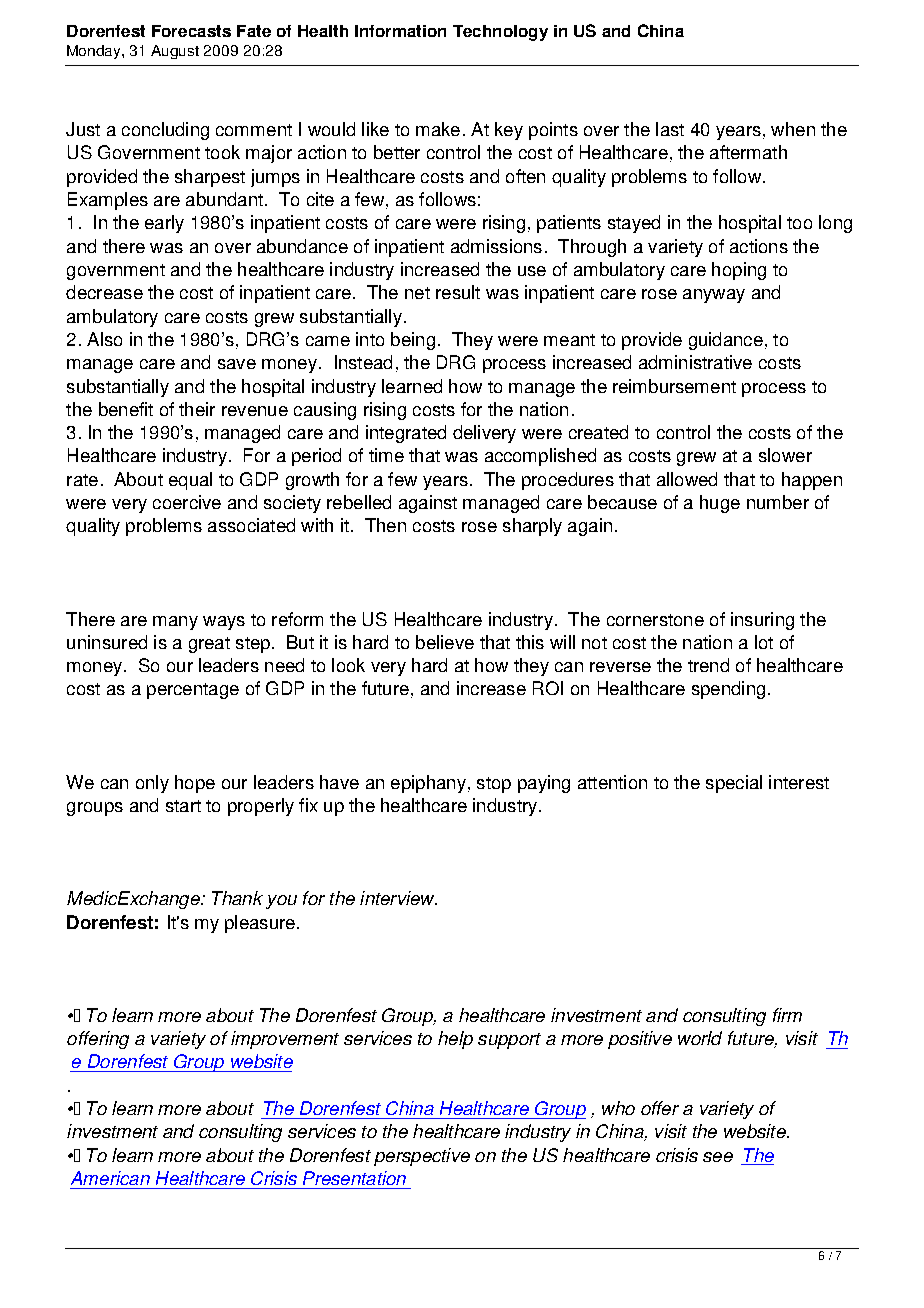 This screenshot has width=924, height=1308. I want to click on Thank, so click(237, 898).
